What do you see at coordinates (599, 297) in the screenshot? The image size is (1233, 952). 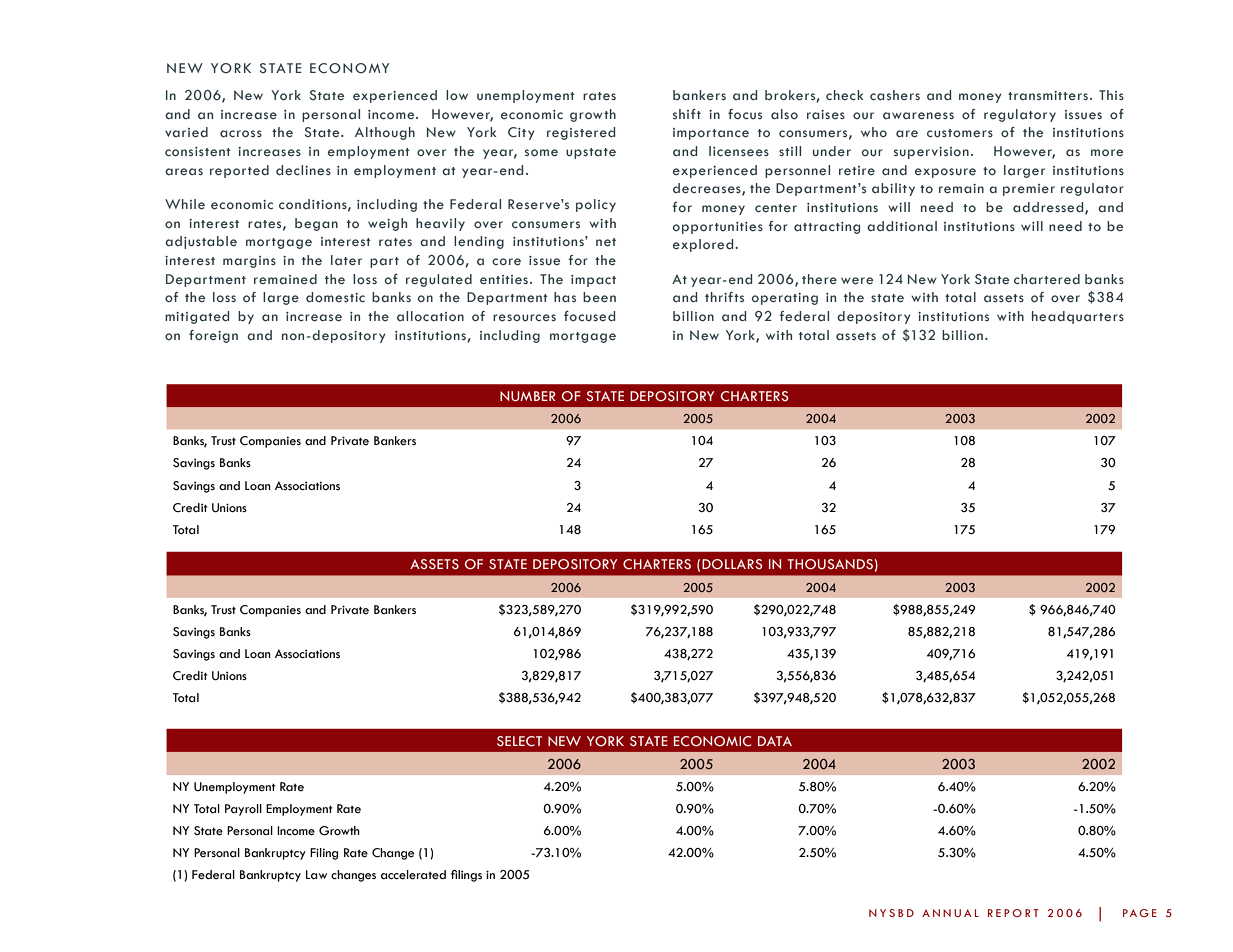 I see `been` at bounding box center [599, 297].
